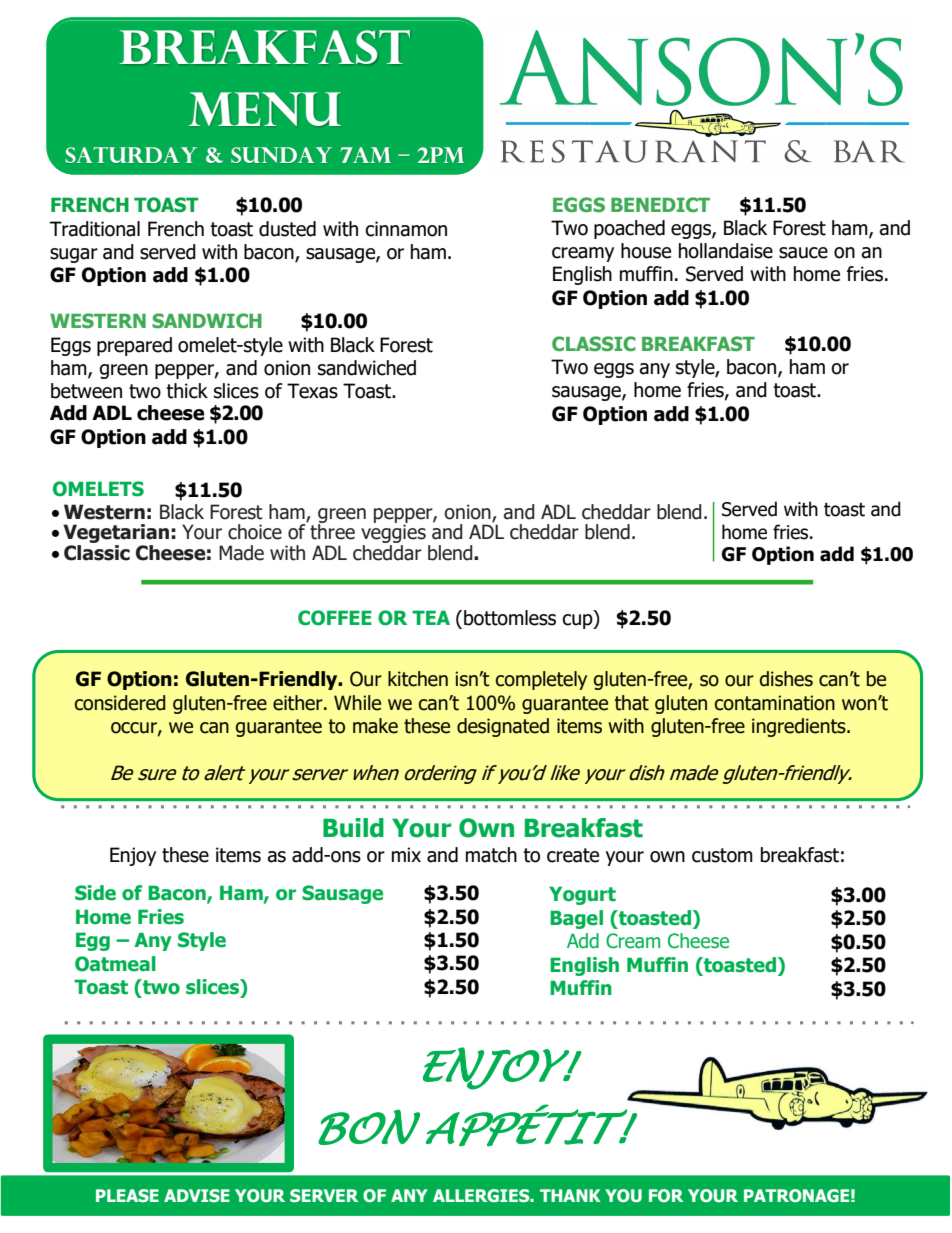 Image resolution: width=952 pixels, height=1233 pixels. I want to click on kitchen, so click(418, 679).
